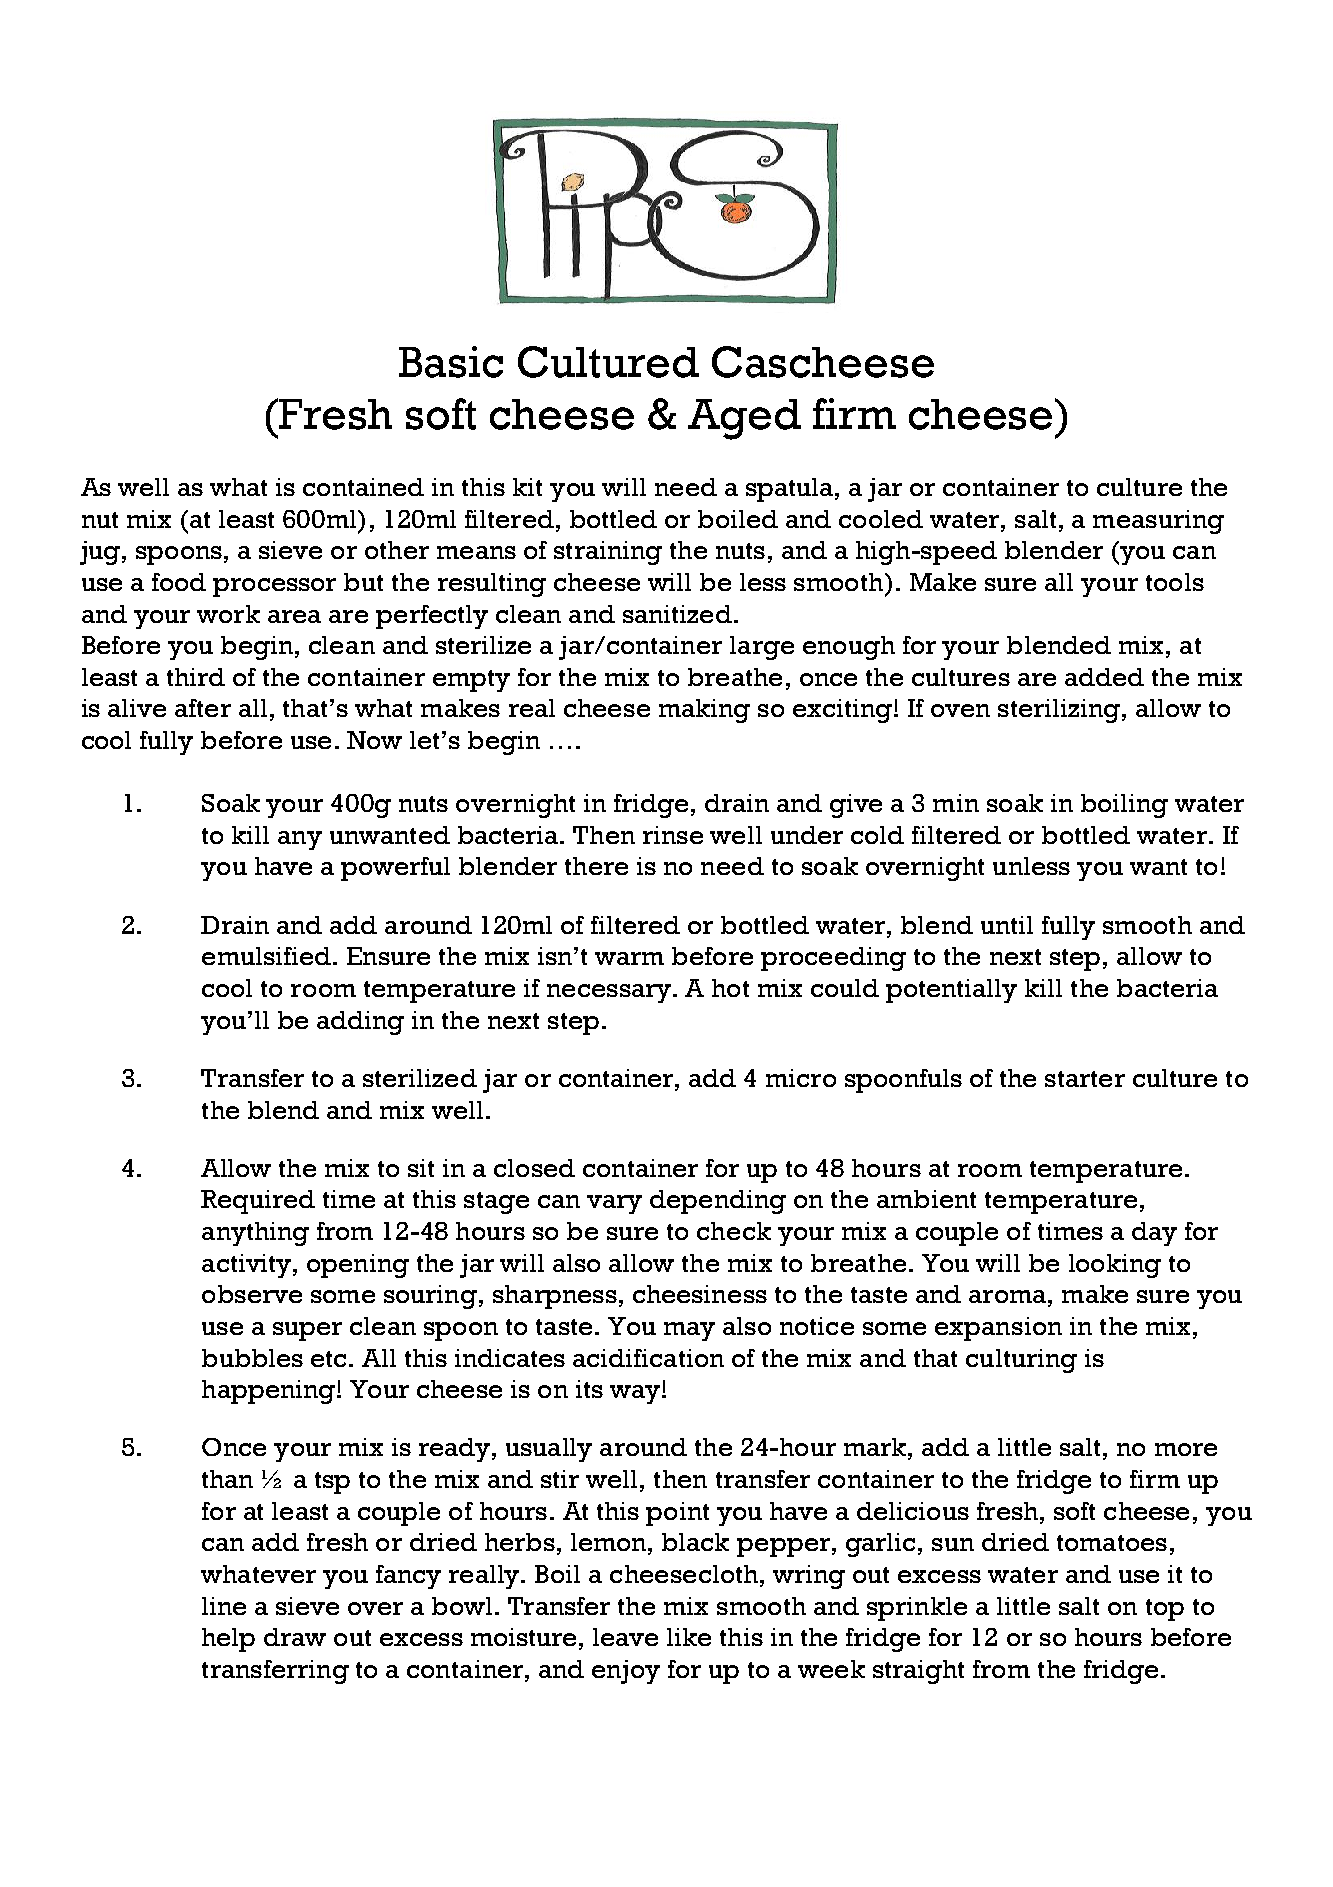 The height and width of the screenshot is (1887, 1333). What do you see at coordinates (363, 487) in the screenshot?
I see `contained` at bounding box center [363, 487].
